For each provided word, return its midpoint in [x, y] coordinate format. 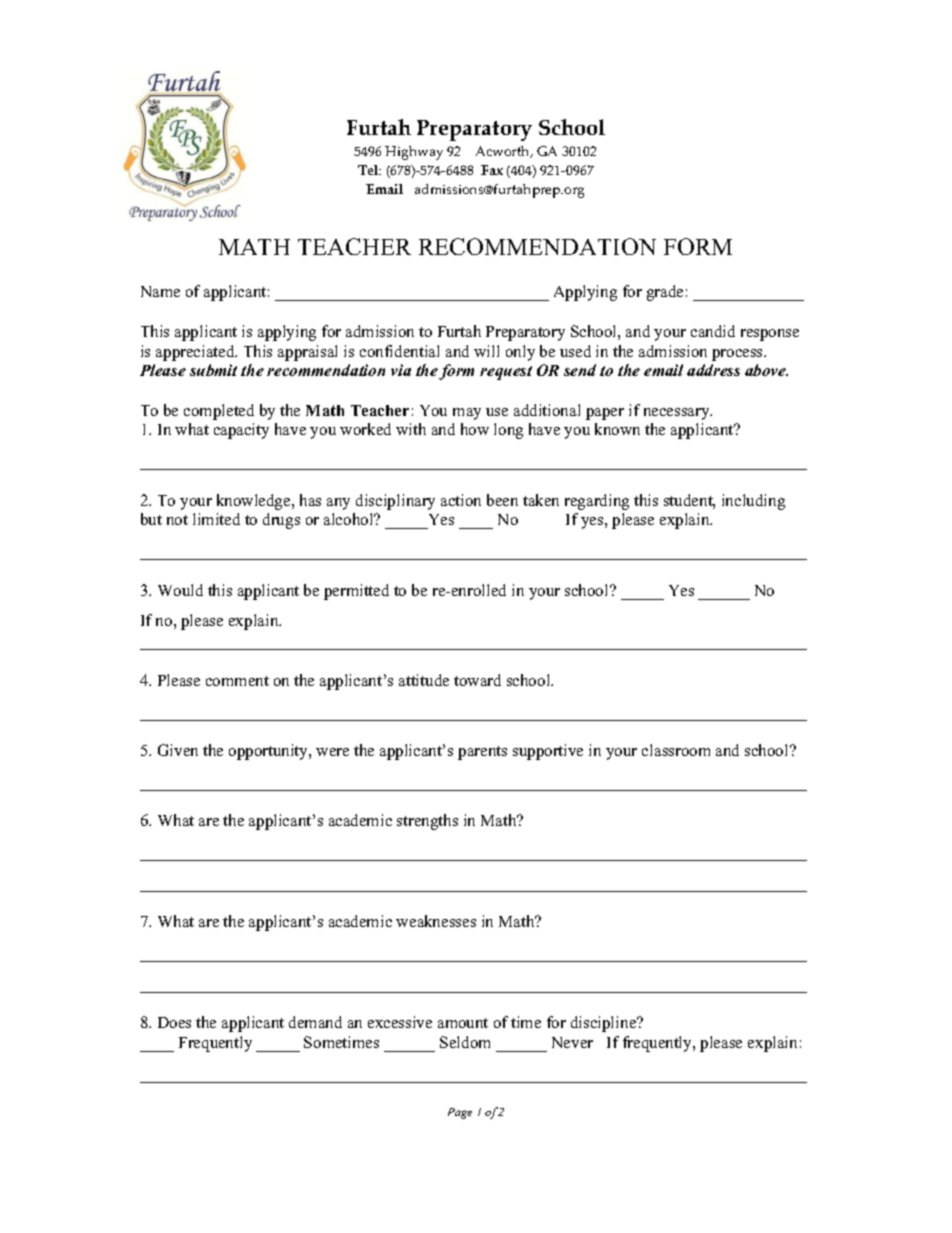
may [467, 414]
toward [477, 680]
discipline [605, 1024]
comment [237, 681]
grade [665, 293]
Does [174, 1022]
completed [219, 412]
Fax [492, 170]
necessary [678, 414]
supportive [548, 752]
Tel [369, 170]
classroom [676, 750]
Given [178, 750]
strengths [427, 822]
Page [460, 1113]
